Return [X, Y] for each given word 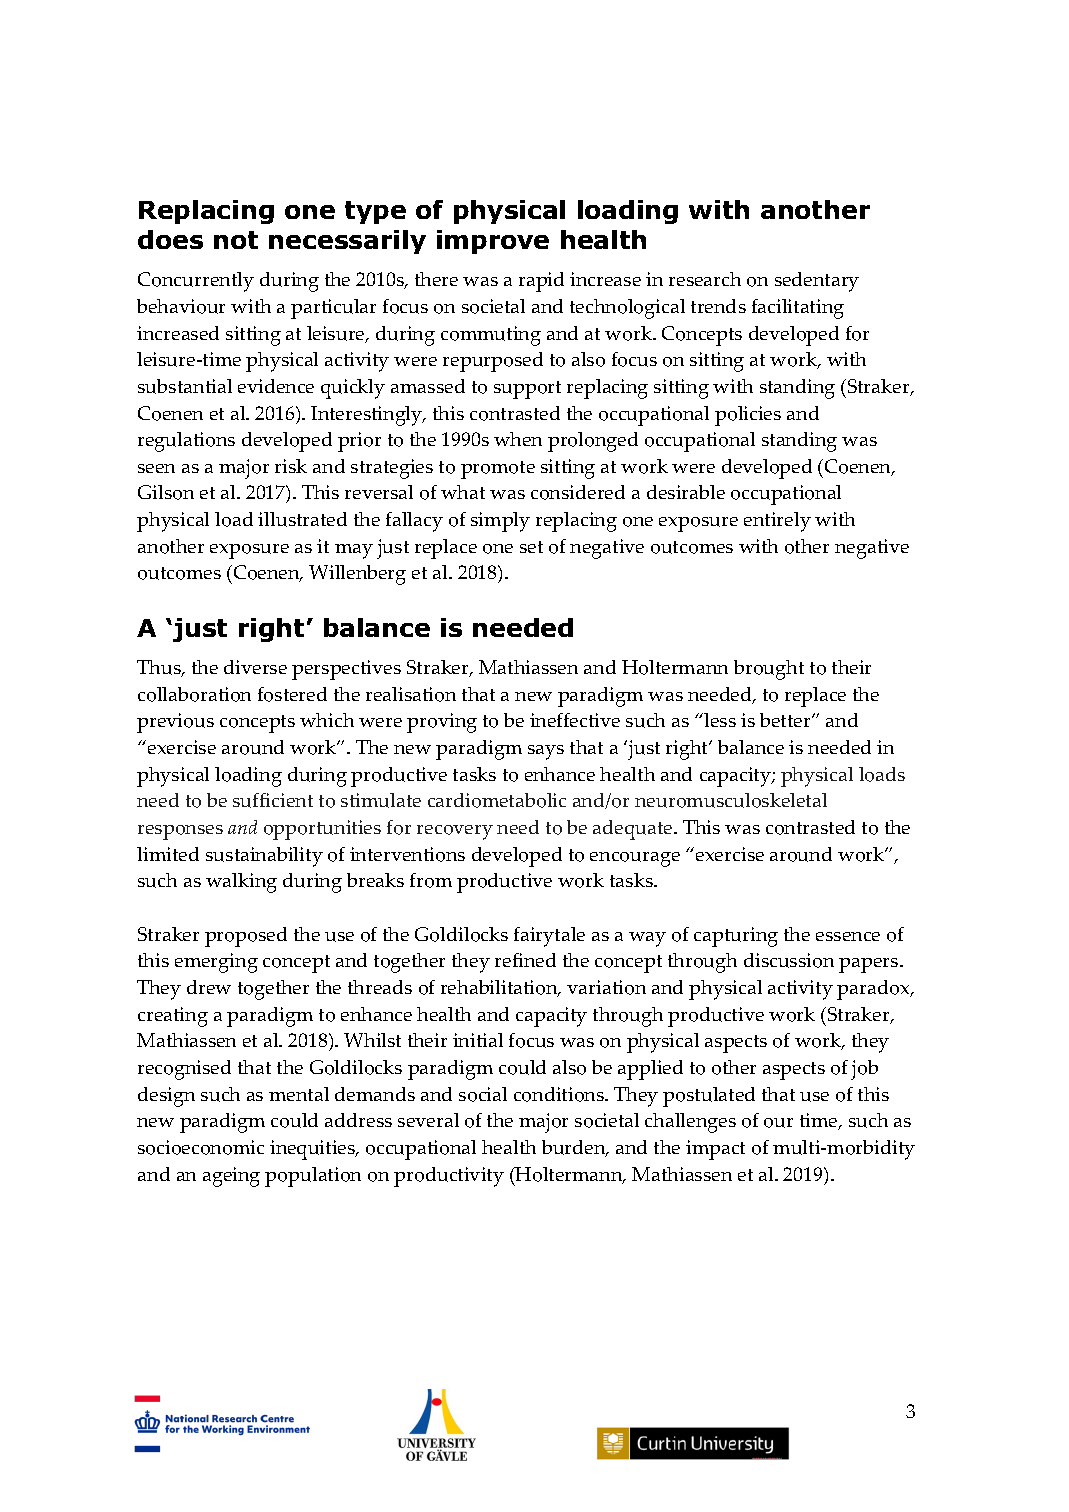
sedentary [817, 282]
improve [493, 242]
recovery [455, 832]
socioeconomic [201, 1147]
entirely [777, 522]
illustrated [302, 519]
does [170, 239]
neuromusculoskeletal [731, 800]
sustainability [264, 857]
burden [575, 1148]
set [531, 547]
